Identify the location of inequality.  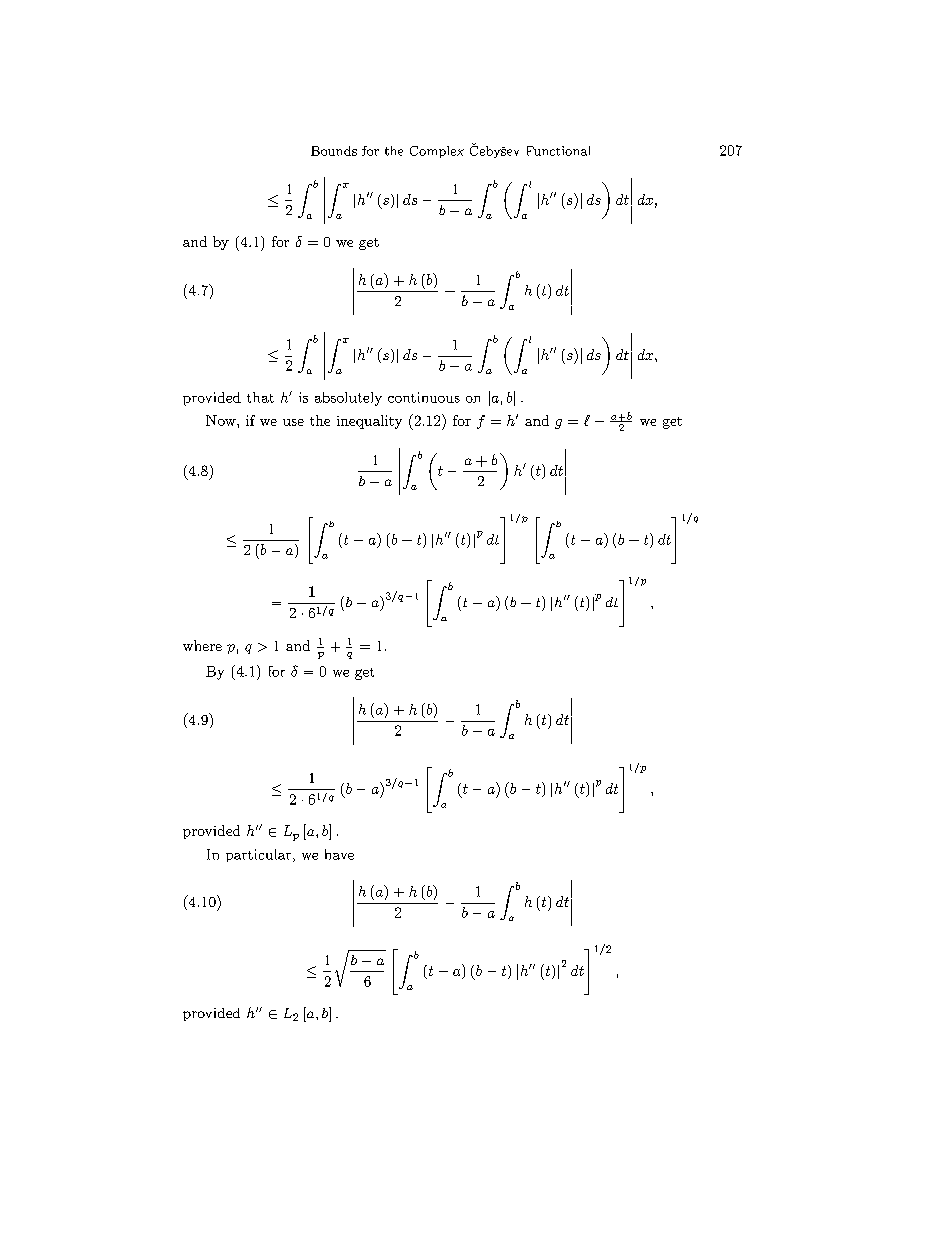
(369, 422).
